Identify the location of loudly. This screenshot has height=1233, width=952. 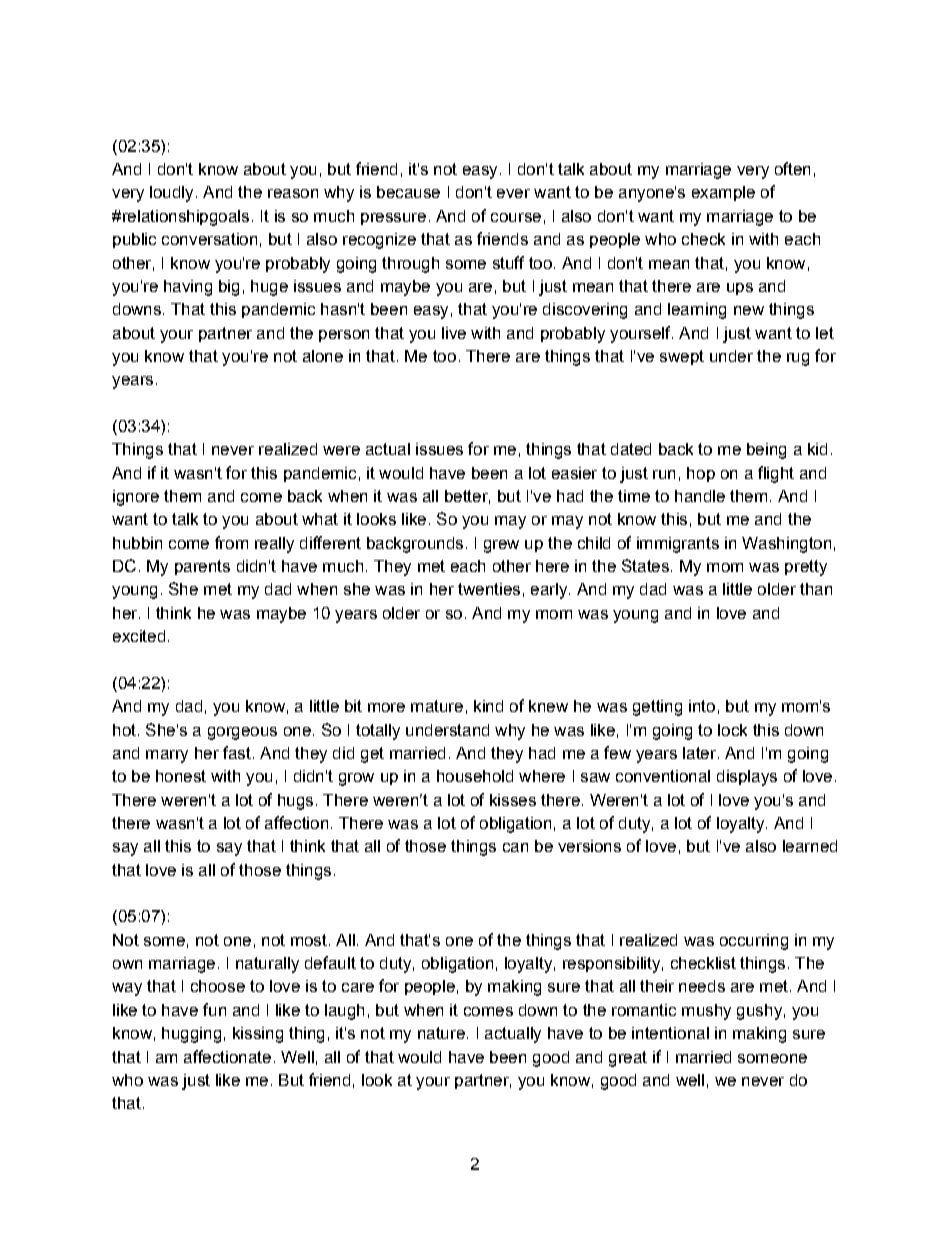
(171, 194).
